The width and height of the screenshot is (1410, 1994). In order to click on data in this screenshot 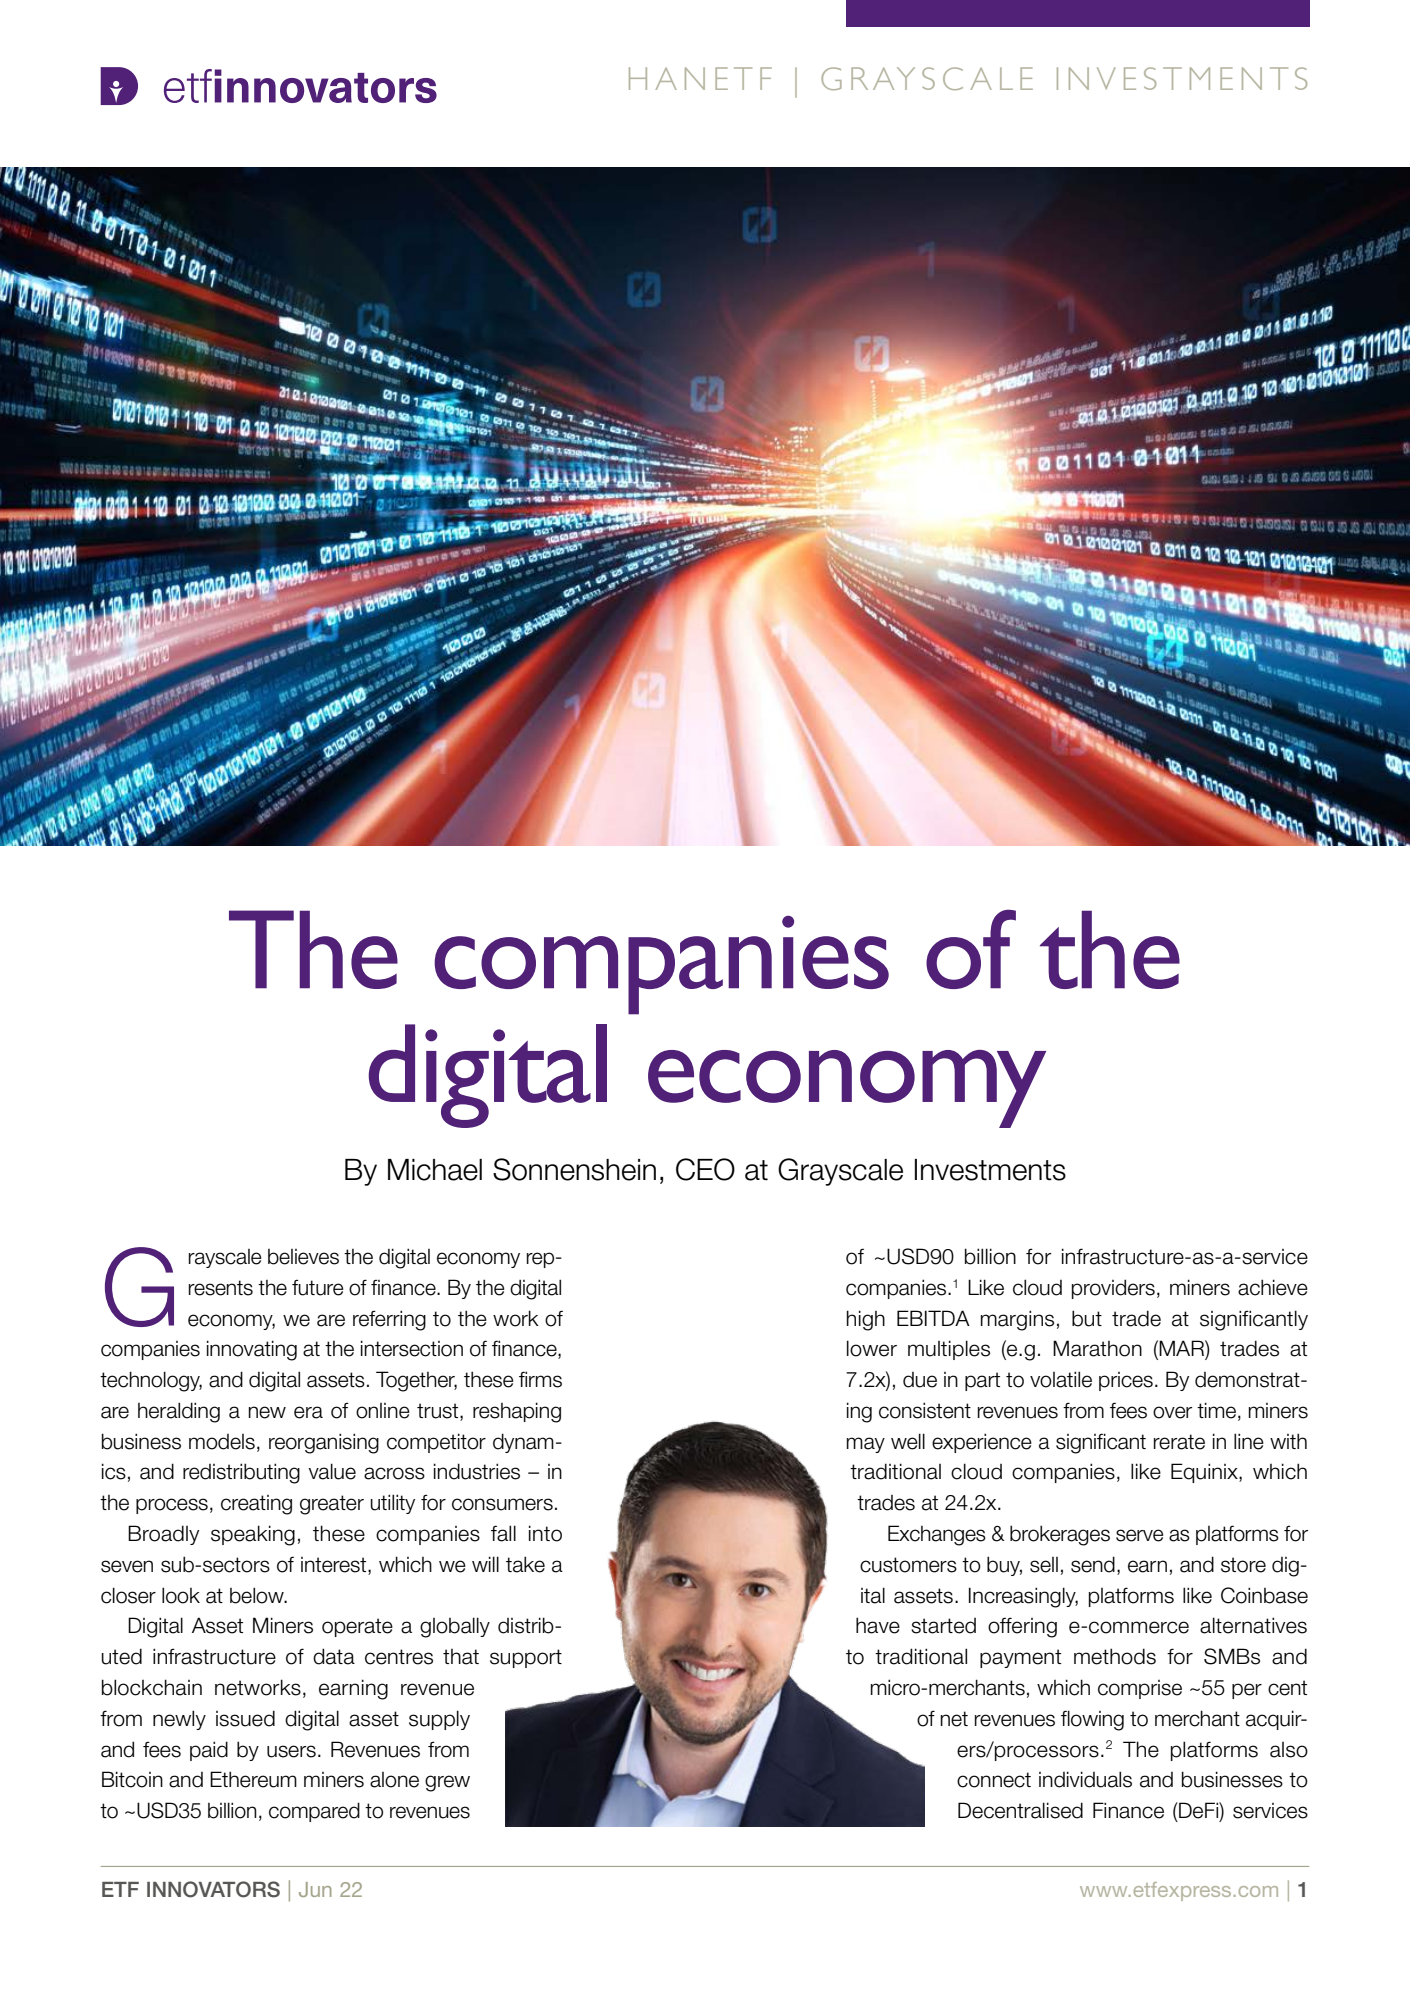, I will do `click(334, 1656)`.
